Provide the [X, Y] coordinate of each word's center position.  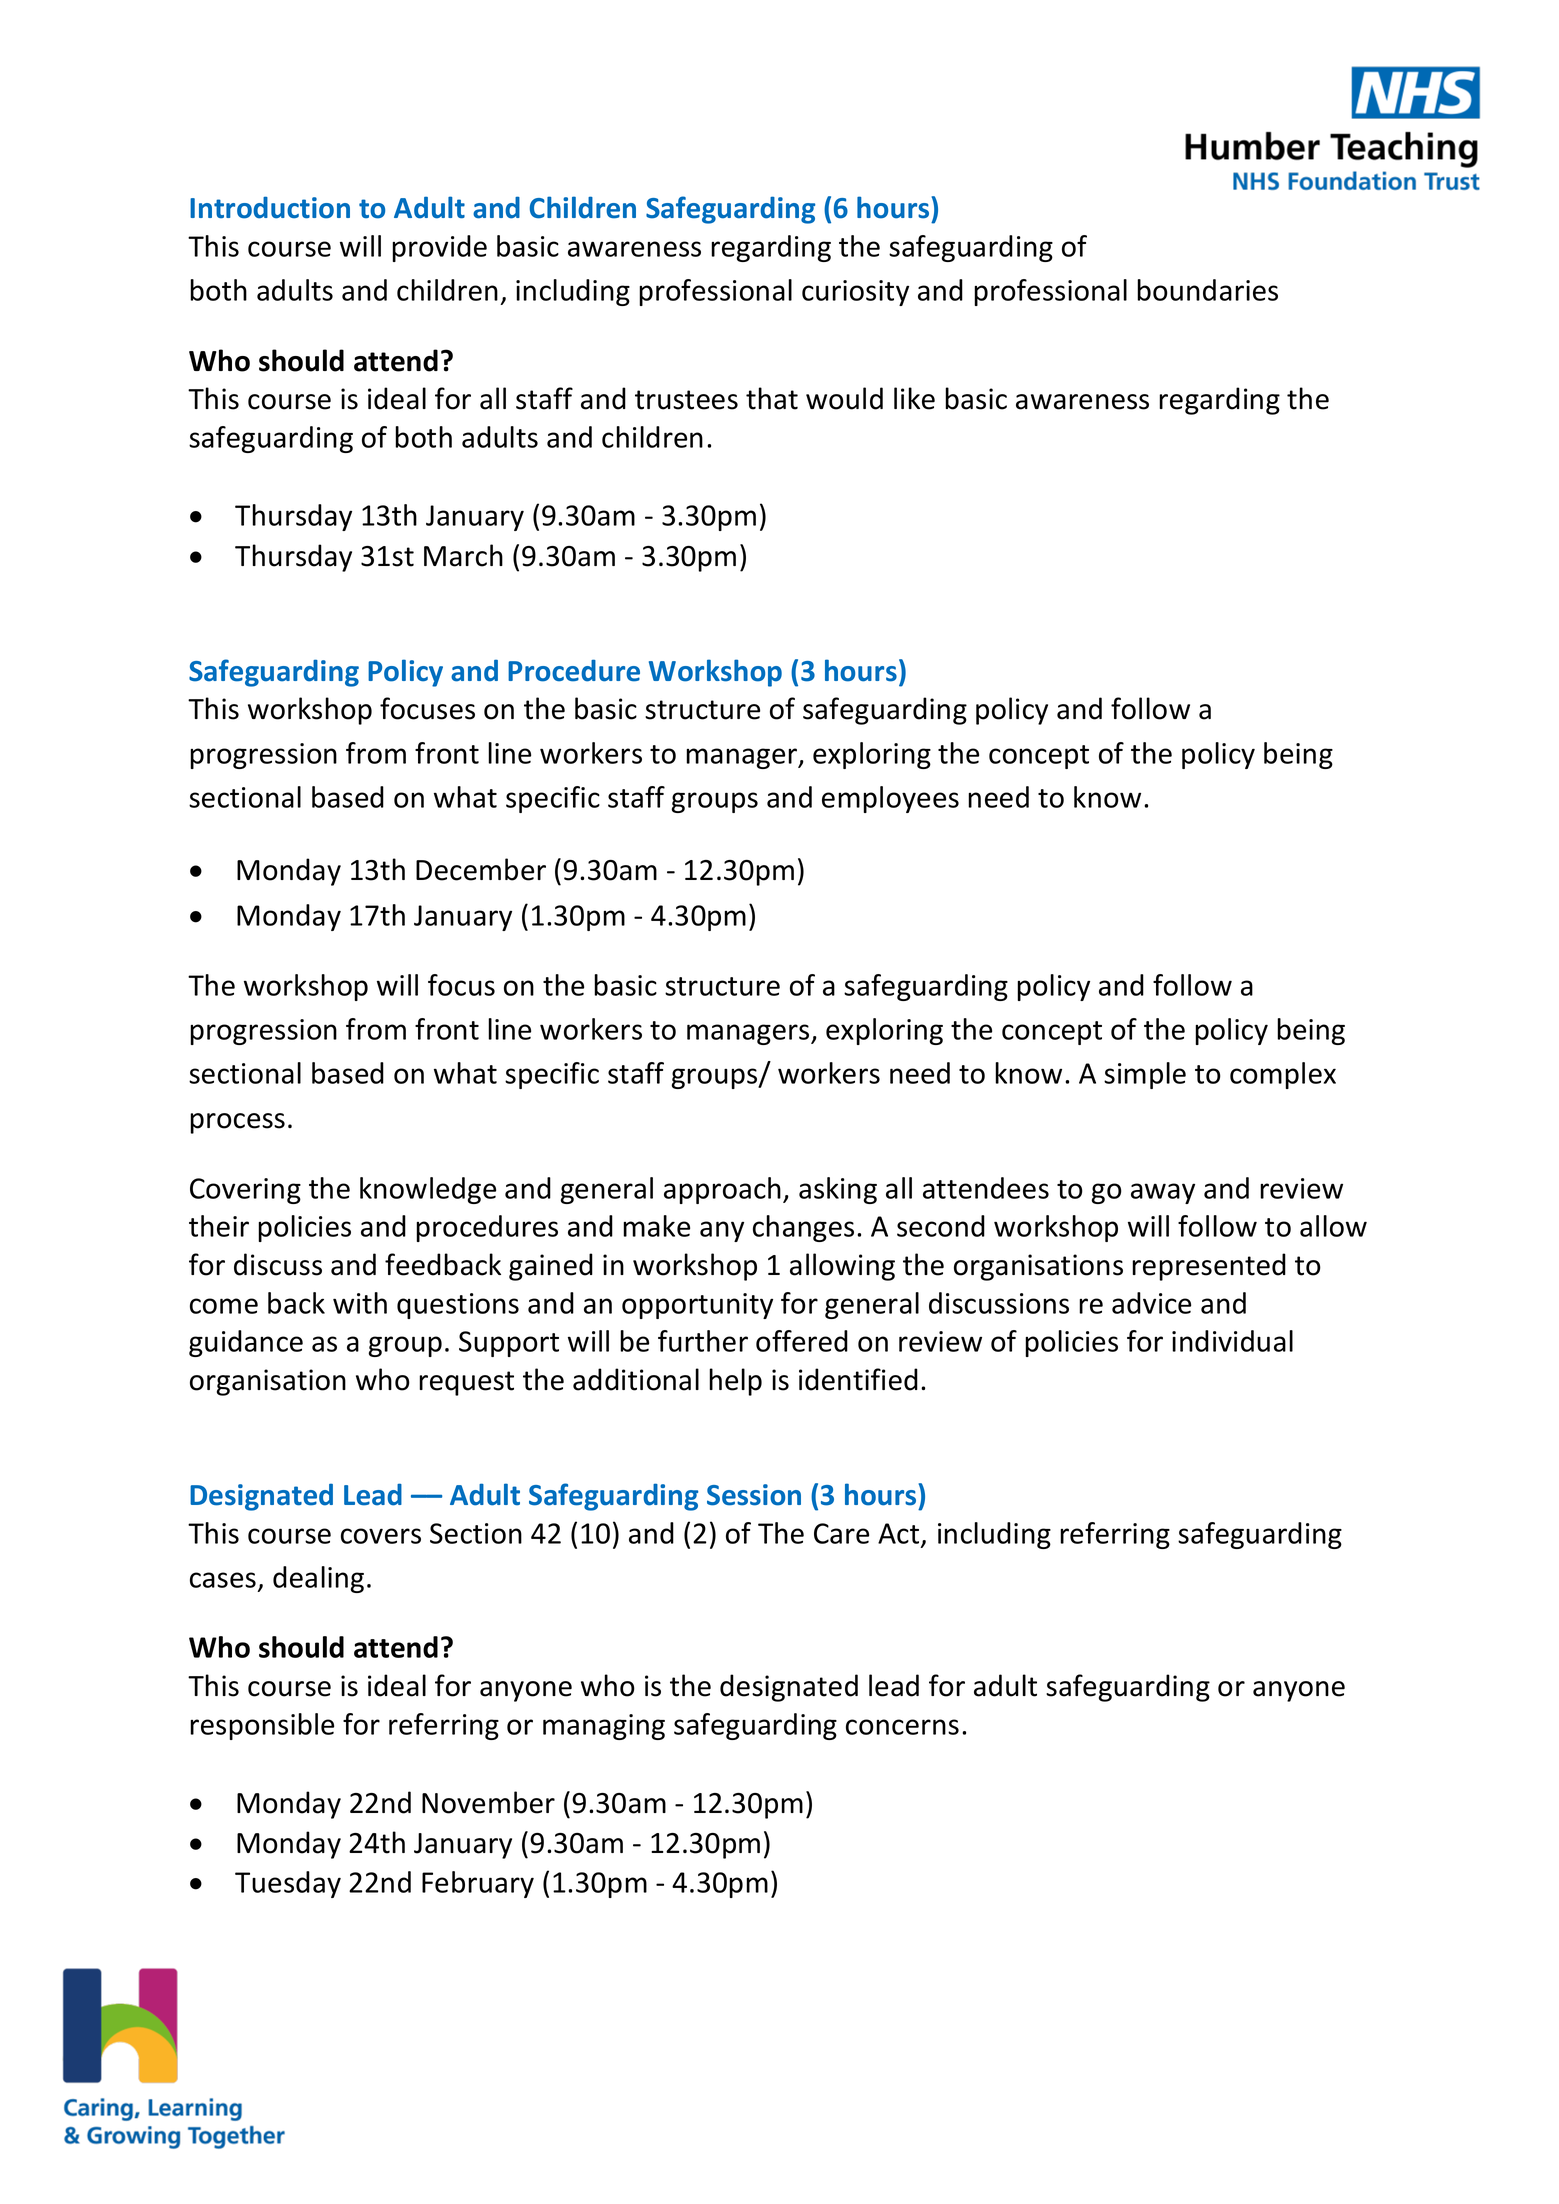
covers [381, 1536]
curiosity [855, 293]
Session [754, 1495]
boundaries [1207, 290]
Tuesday [288, 1884]
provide [439, 248]
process [237, 1123]
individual [1232, 1341]
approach [722, 1190]
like [914, 398]
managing [604, 1727]
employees [890, 799]
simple [1145, 1075]
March [463, 555]
